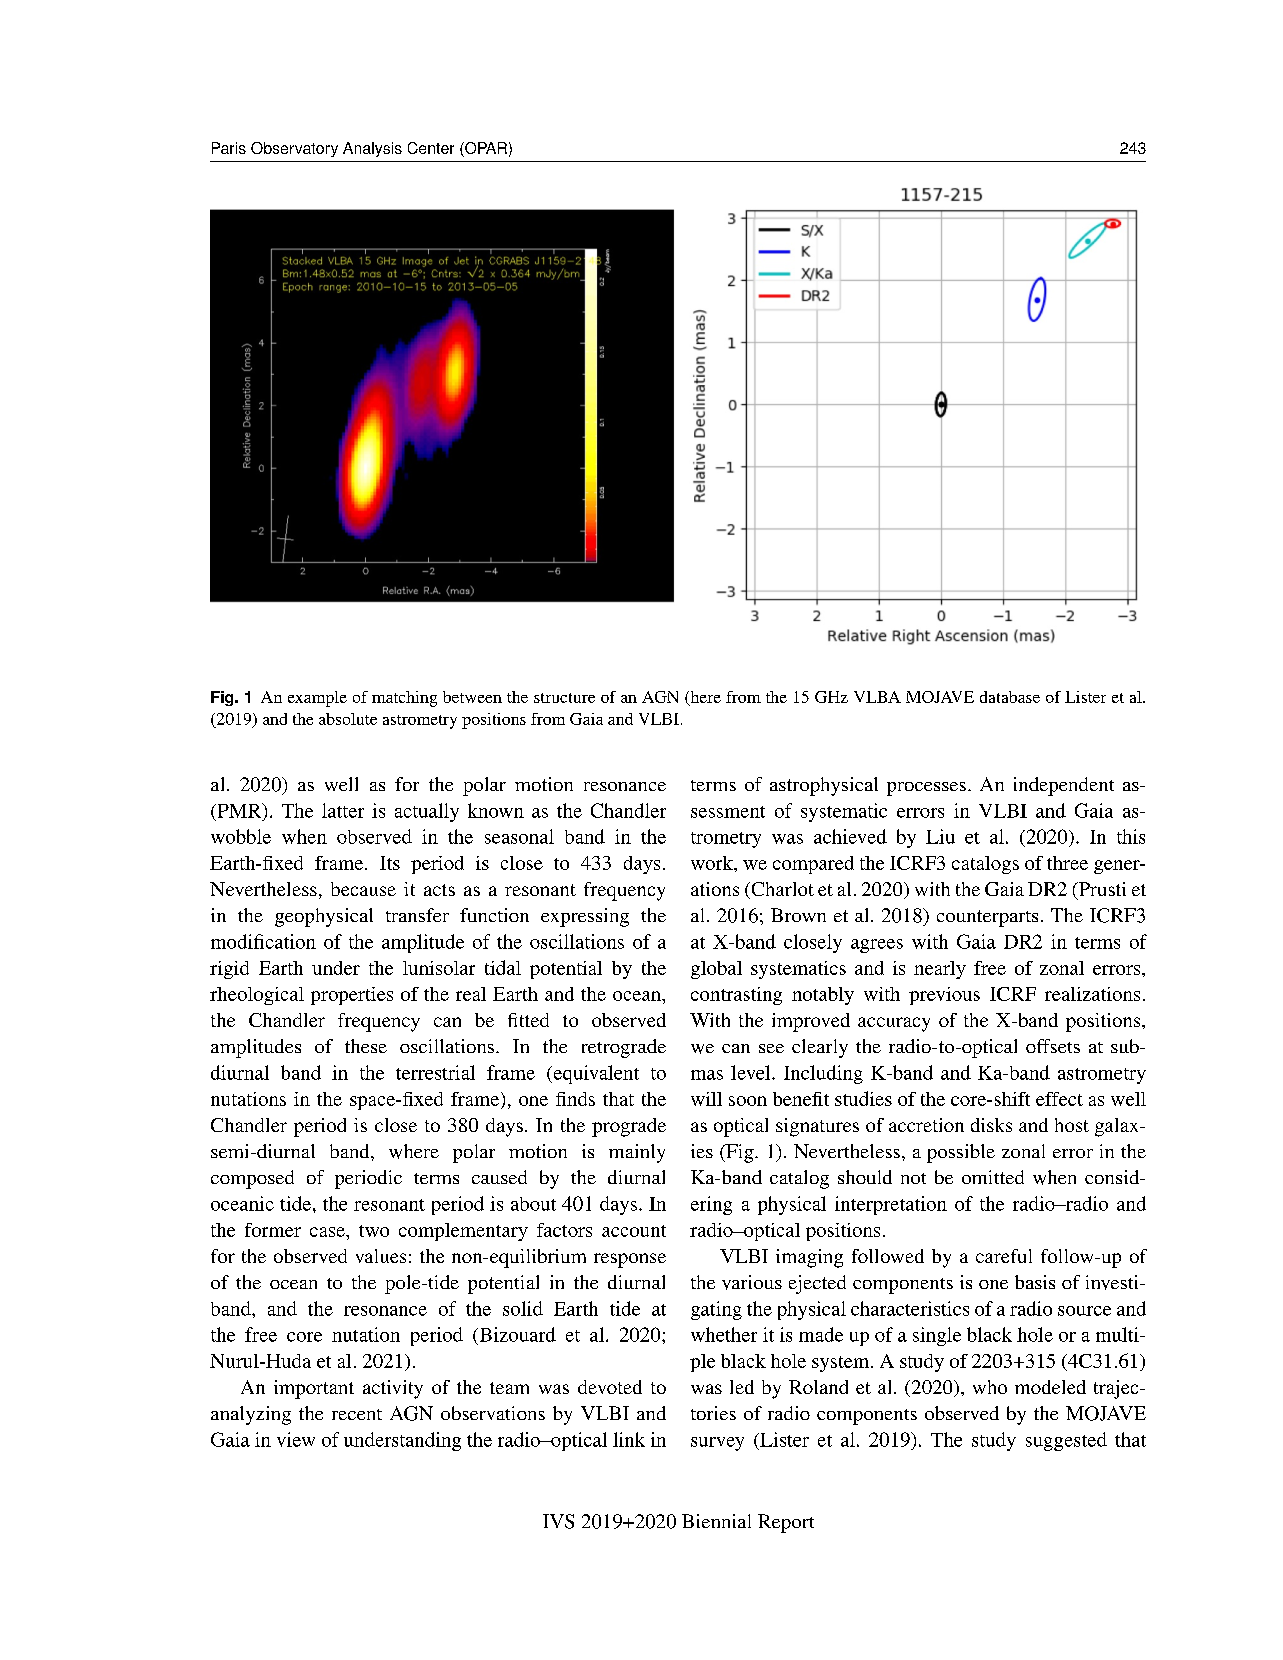 The width and height of the image is (1283, 1660). I want to click on example, so click(317, 699).
